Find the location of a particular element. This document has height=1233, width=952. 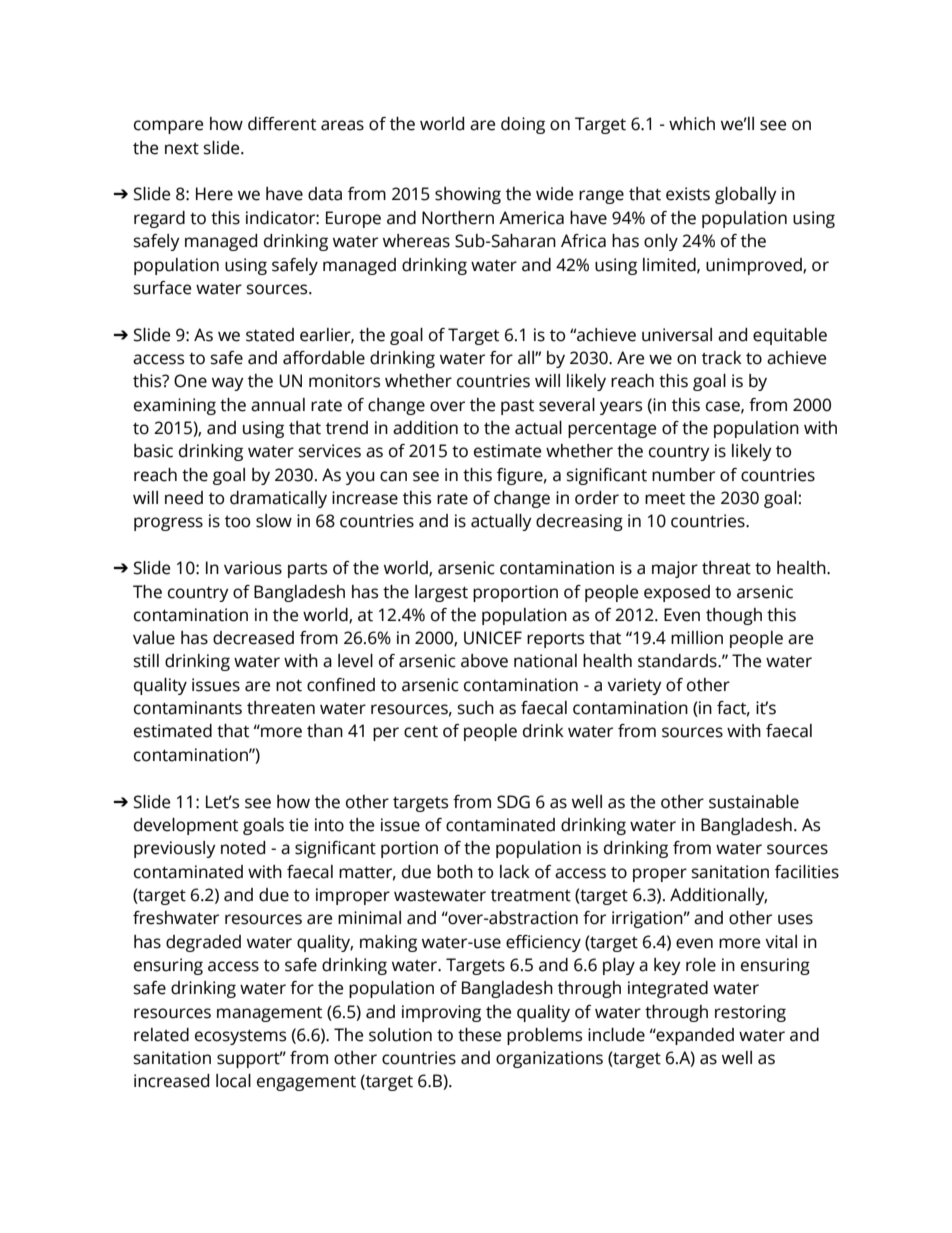

decreased is located at coordinates (253, 638).
